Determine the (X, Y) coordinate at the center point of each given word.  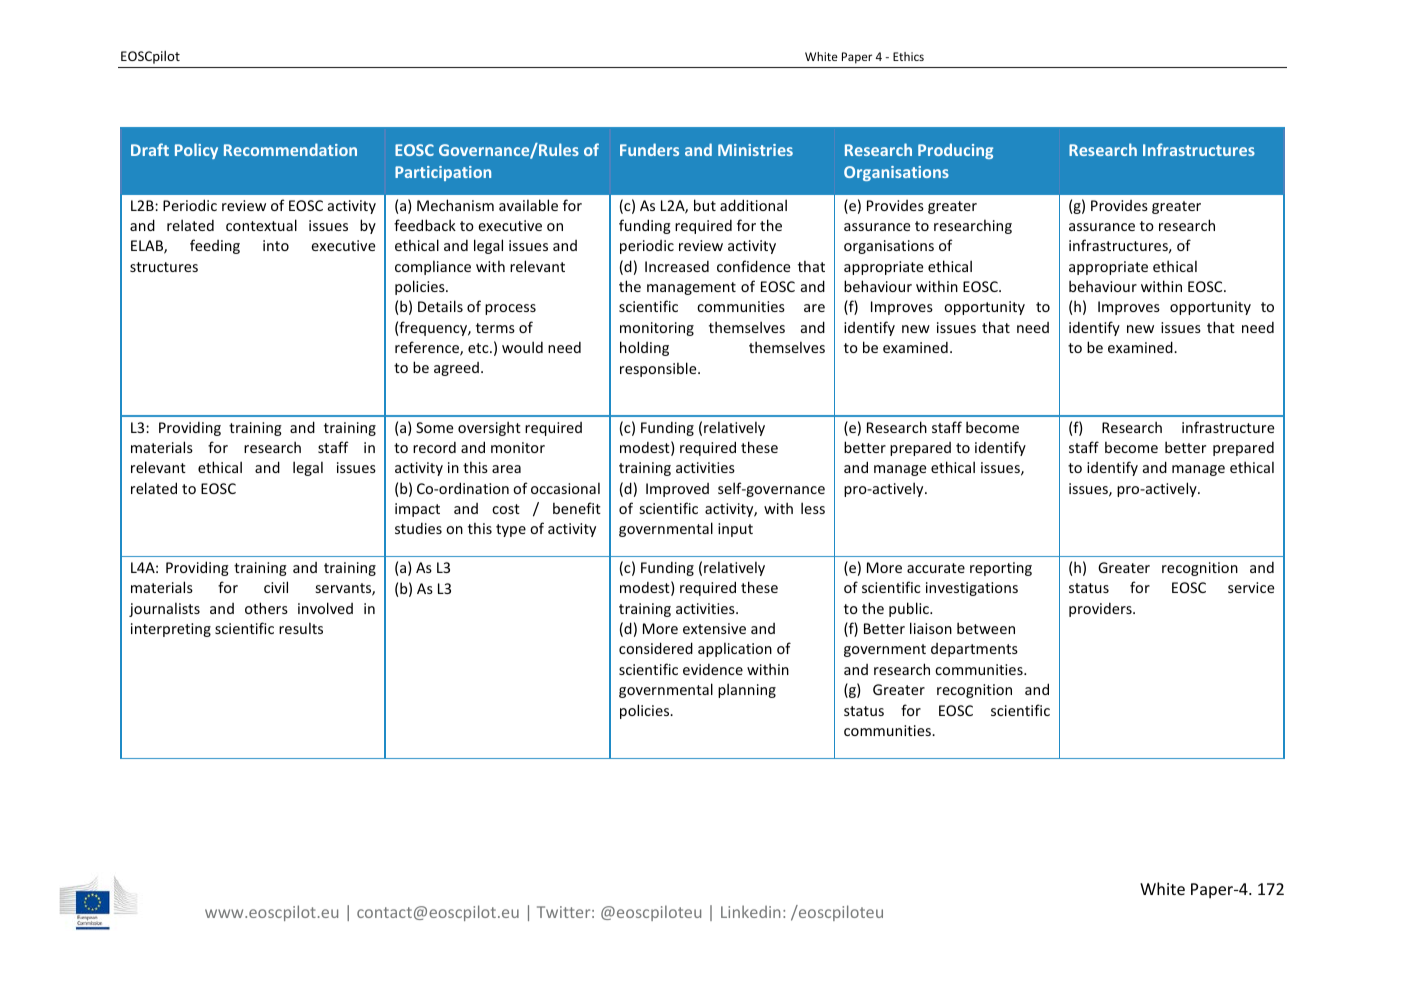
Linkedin (750, 911)
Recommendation (290, 149)
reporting (1001, 569)
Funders (649, 149)
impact (417, 510)
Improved (677, 490)
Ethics (908, 56)
